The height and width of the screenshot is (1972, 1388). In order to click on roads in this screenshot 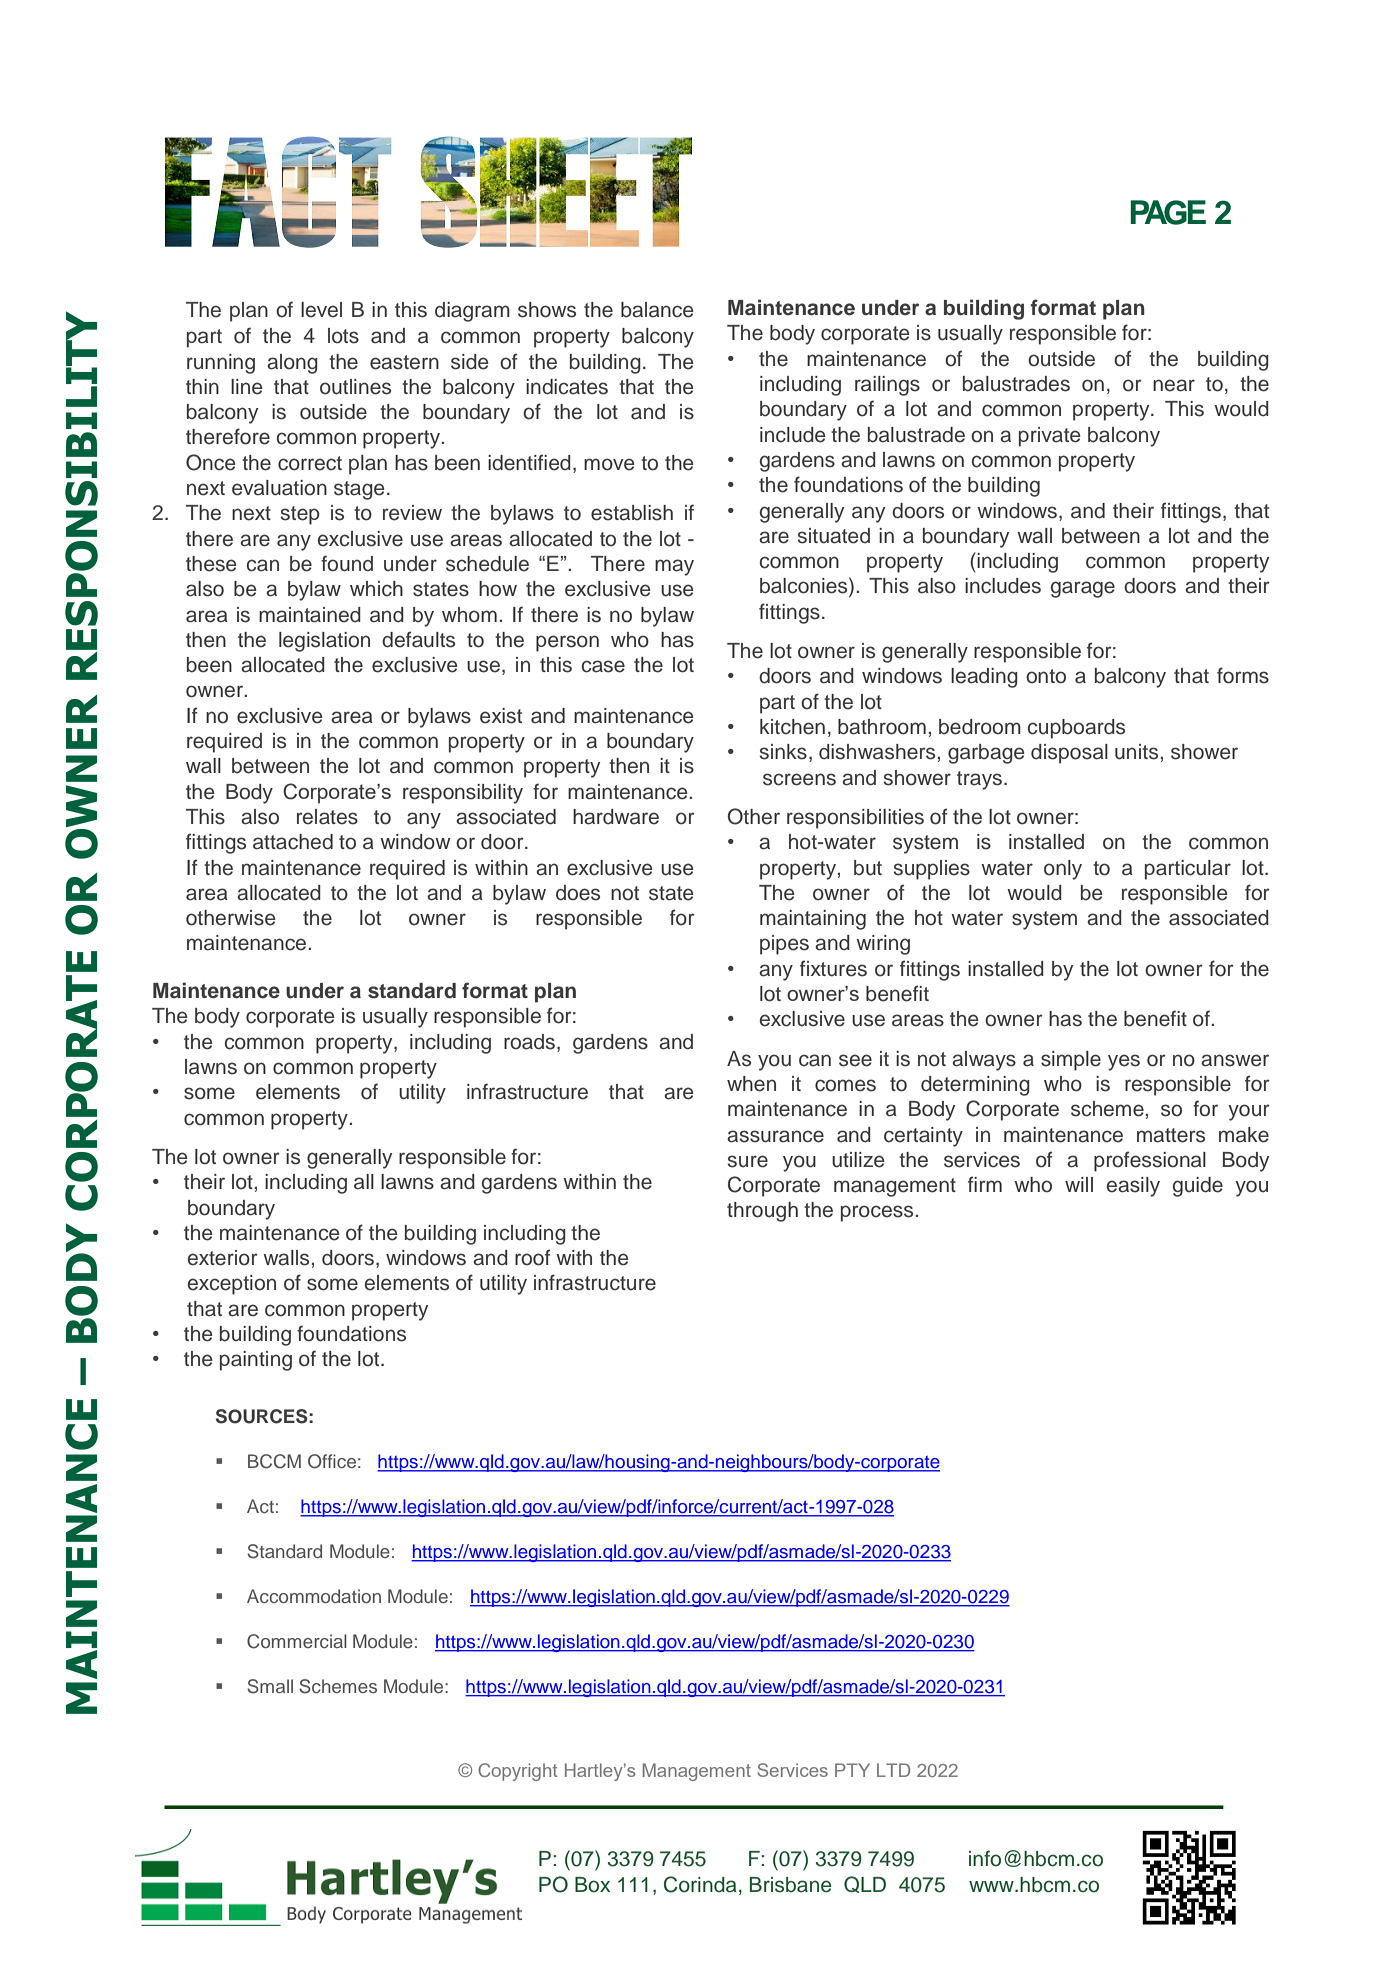, I will do `click(531, 1043)`.
